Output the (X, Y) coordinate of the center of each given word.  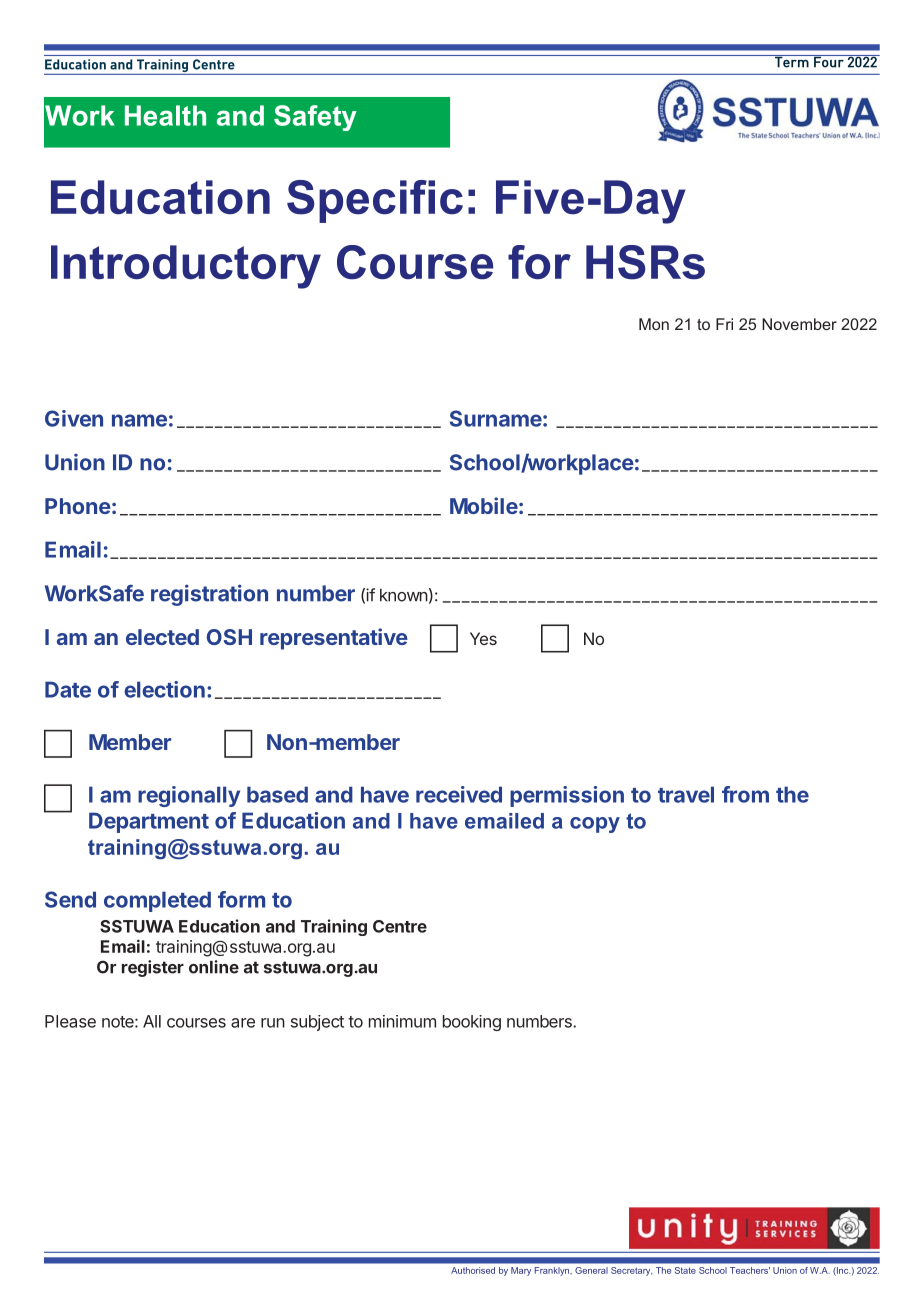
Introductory (186, 267)
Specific (375, 201)
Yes (483, 638)
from (745, 794)
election (164, 689)
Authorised (473, 1270)
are (243, 1023)
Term (791, 61)
